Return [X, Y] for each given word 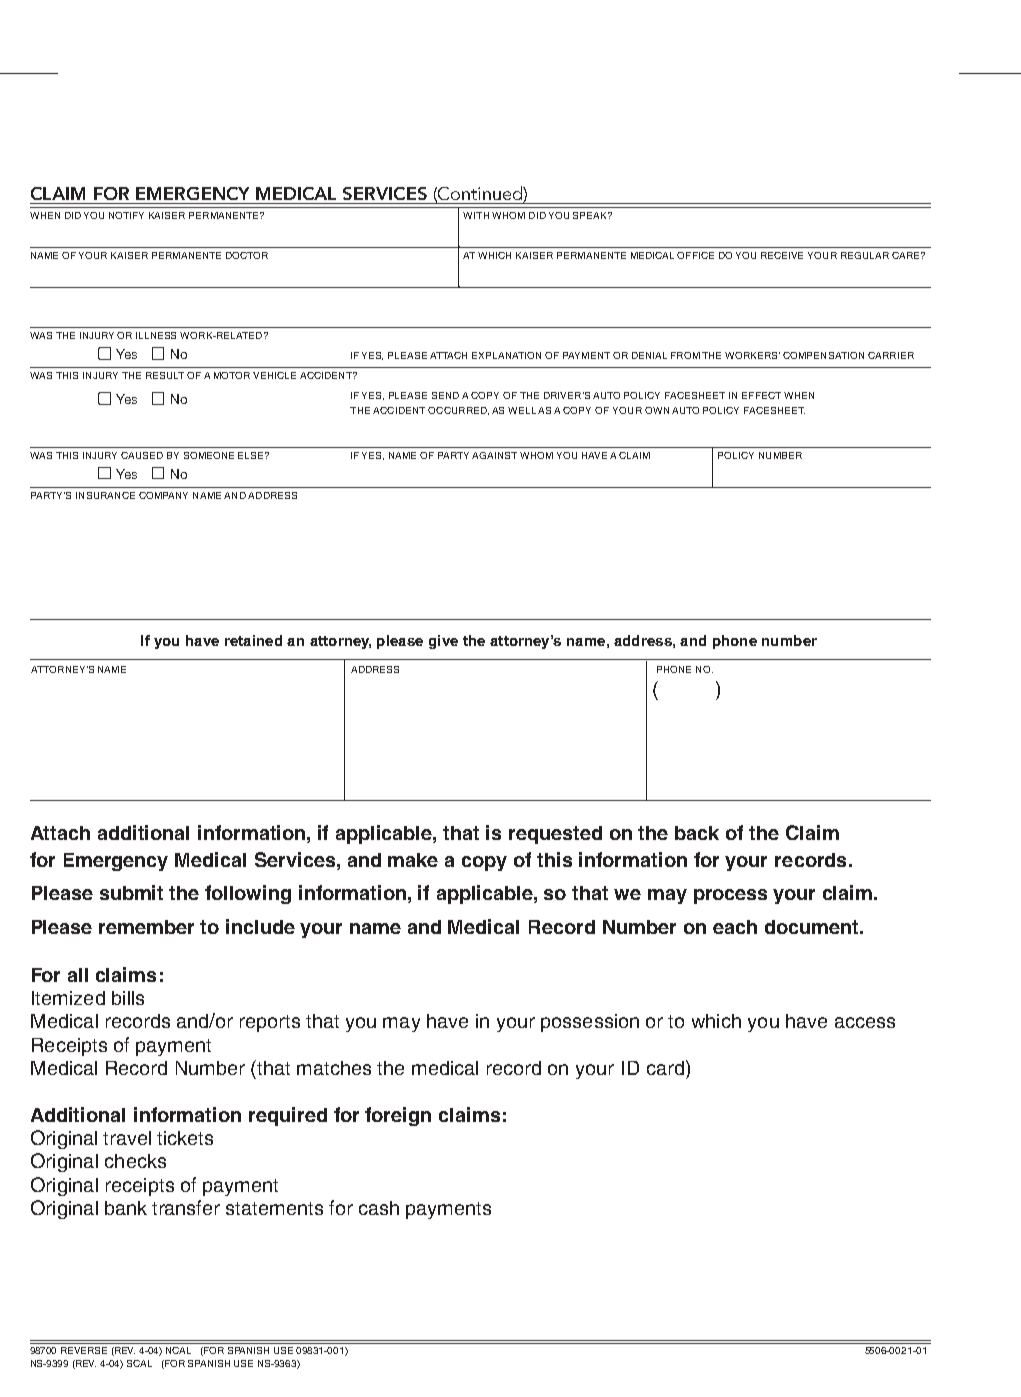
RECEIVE [782, 255]
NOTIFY [126, 215]
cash [379, 1208]
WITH [476, 215]
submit [131, 892]
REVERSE [84, 1350]
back [697, 833]
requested [555, 835]
